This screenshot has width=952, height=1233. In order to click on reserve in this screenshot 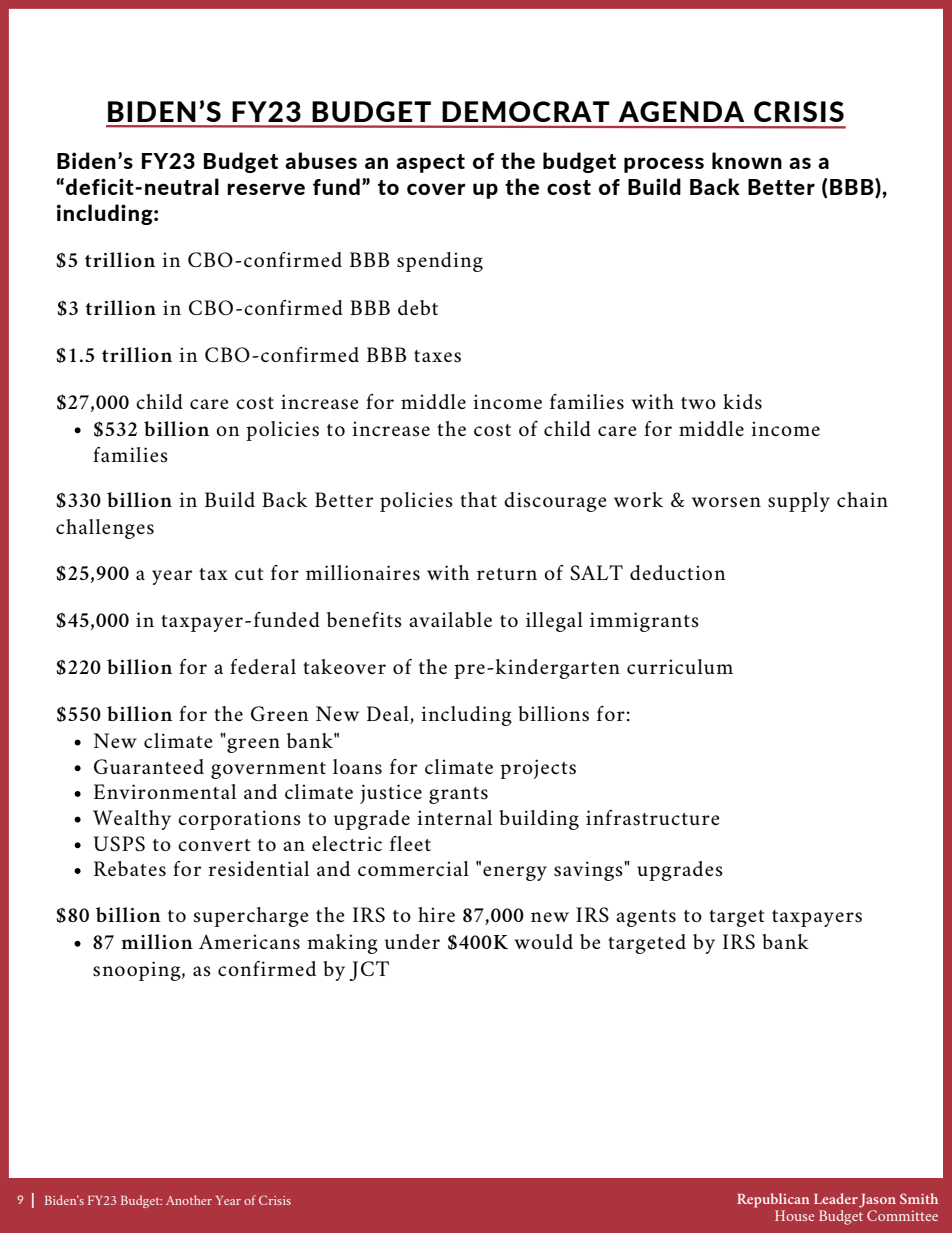, I will do `click(266, 189)`.
